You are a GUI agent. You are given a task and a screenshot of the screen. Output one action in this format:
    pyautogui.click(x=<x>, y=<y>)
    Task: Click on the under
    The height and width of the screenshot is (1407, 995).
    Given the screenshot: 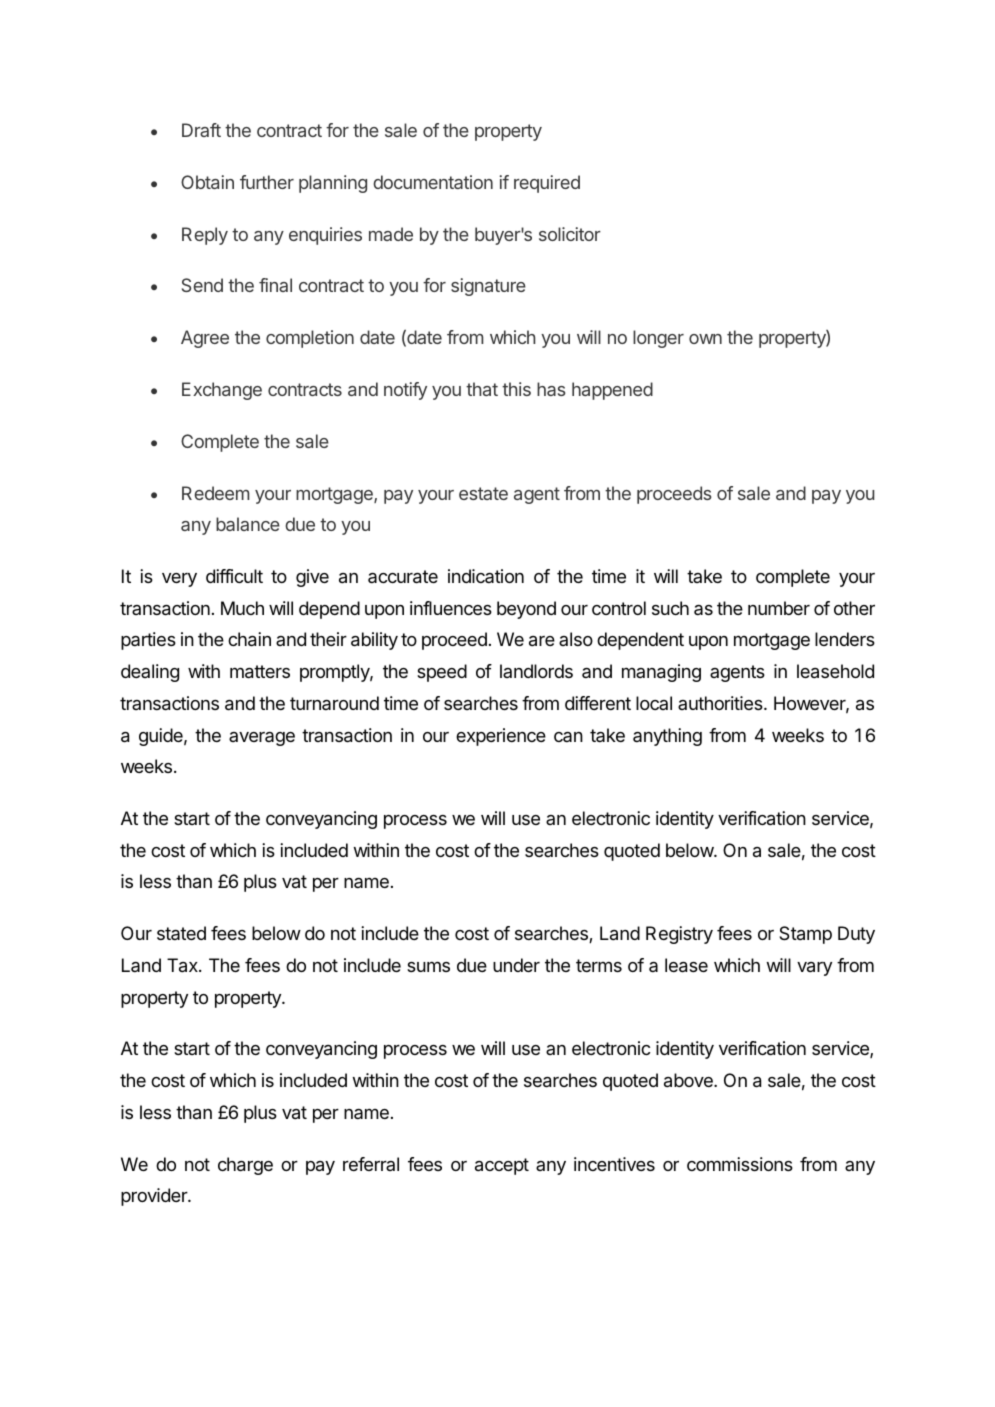 What is the action you would take?
    pyautogui.click(x=516, y=965)
